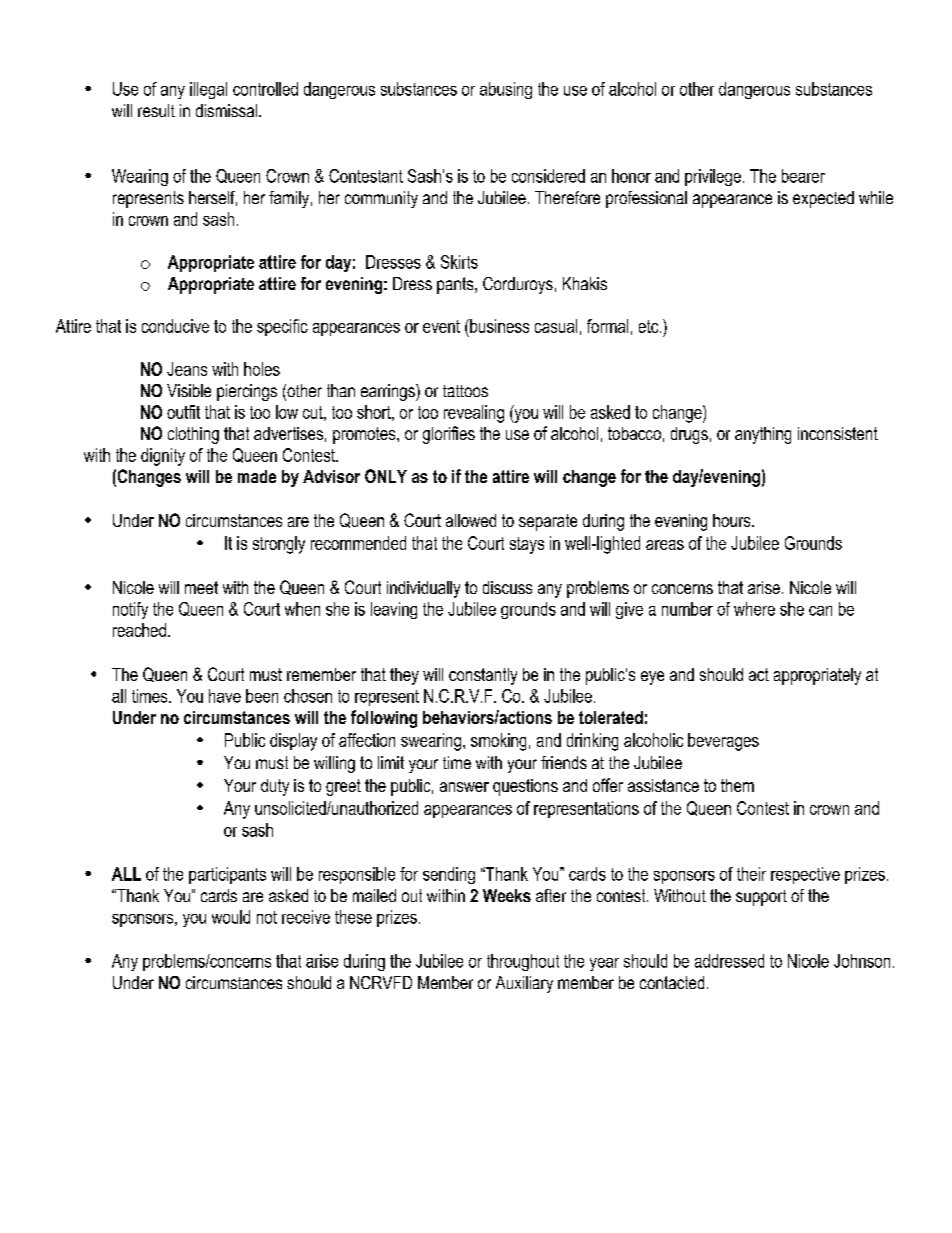  Describe the element at coordinates (723, 742) in the document. I see `beverages` at that location.
